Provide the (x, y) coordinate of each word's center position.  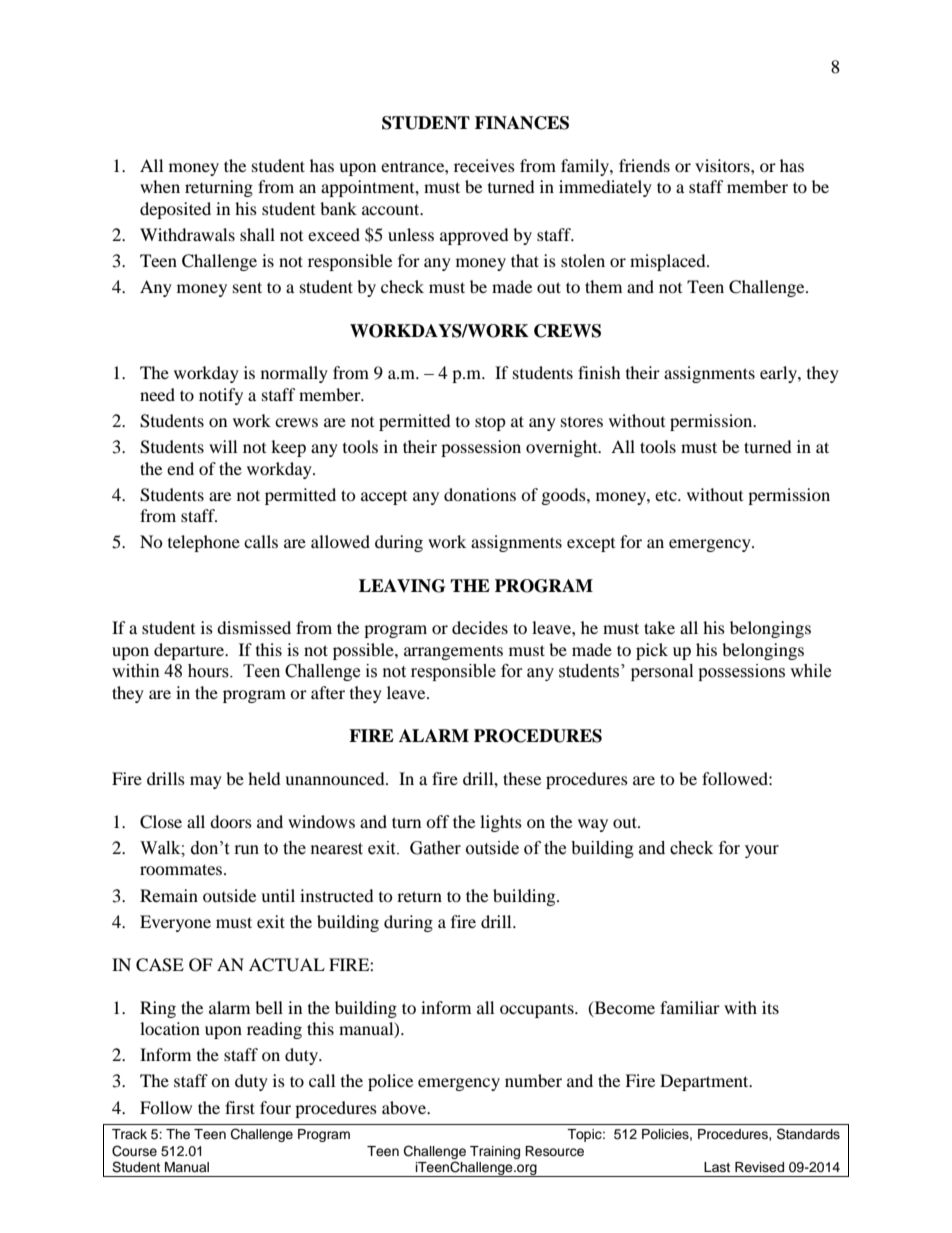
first (240, 1107)
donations (480, 494)
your (762, 851)
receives (484, 165)
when (160, 186)
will (223, 446)
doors (231, 821)
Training (495, 1152)
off (438, 821)
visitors (723, 165)
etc (667, 495)
